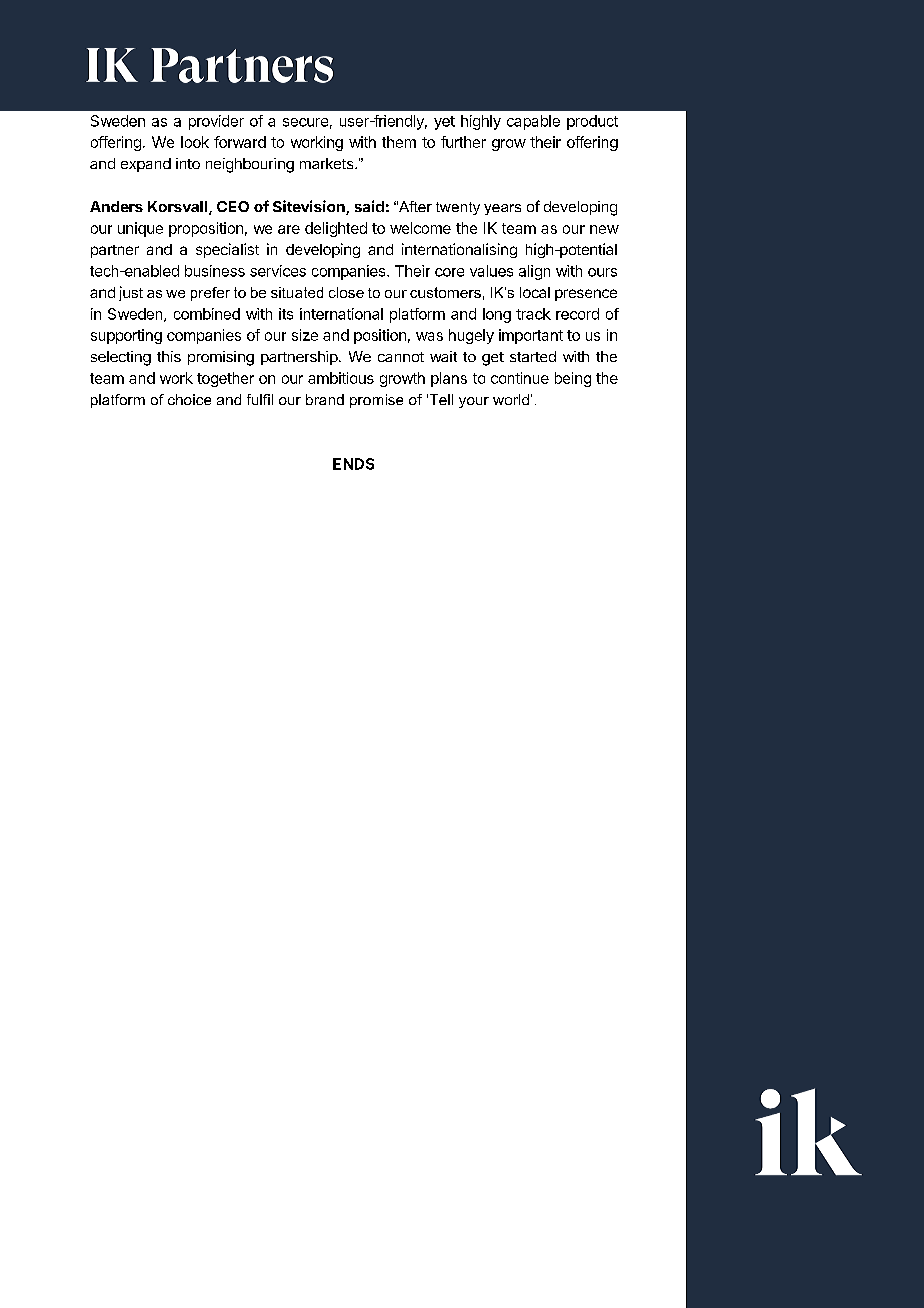  What do you see at coordinates (207, 314) in the page?
I see `combined` at bounding box center [207, 314].
